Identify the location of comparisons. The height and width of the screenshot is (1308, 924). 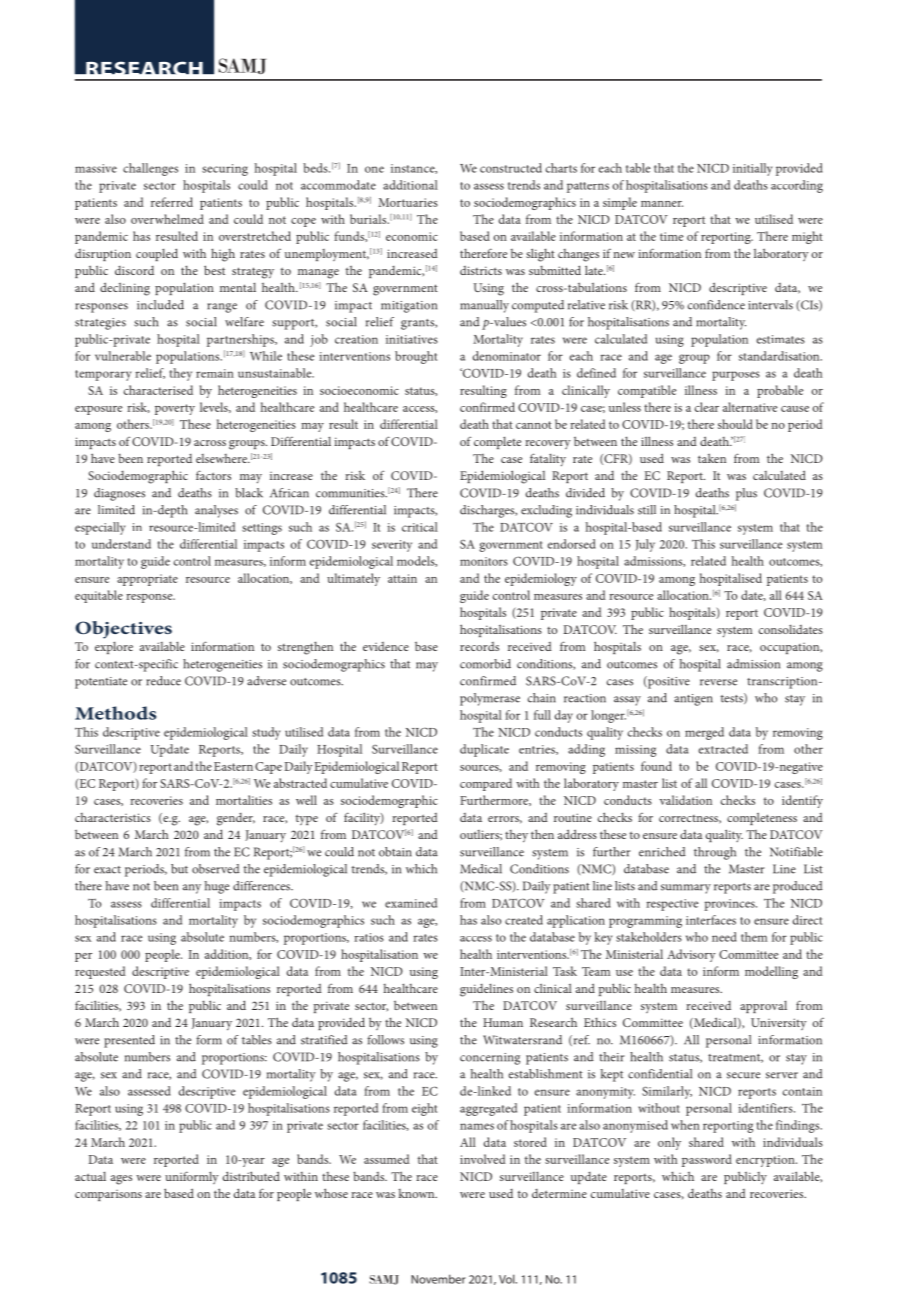
(108, 1195).
